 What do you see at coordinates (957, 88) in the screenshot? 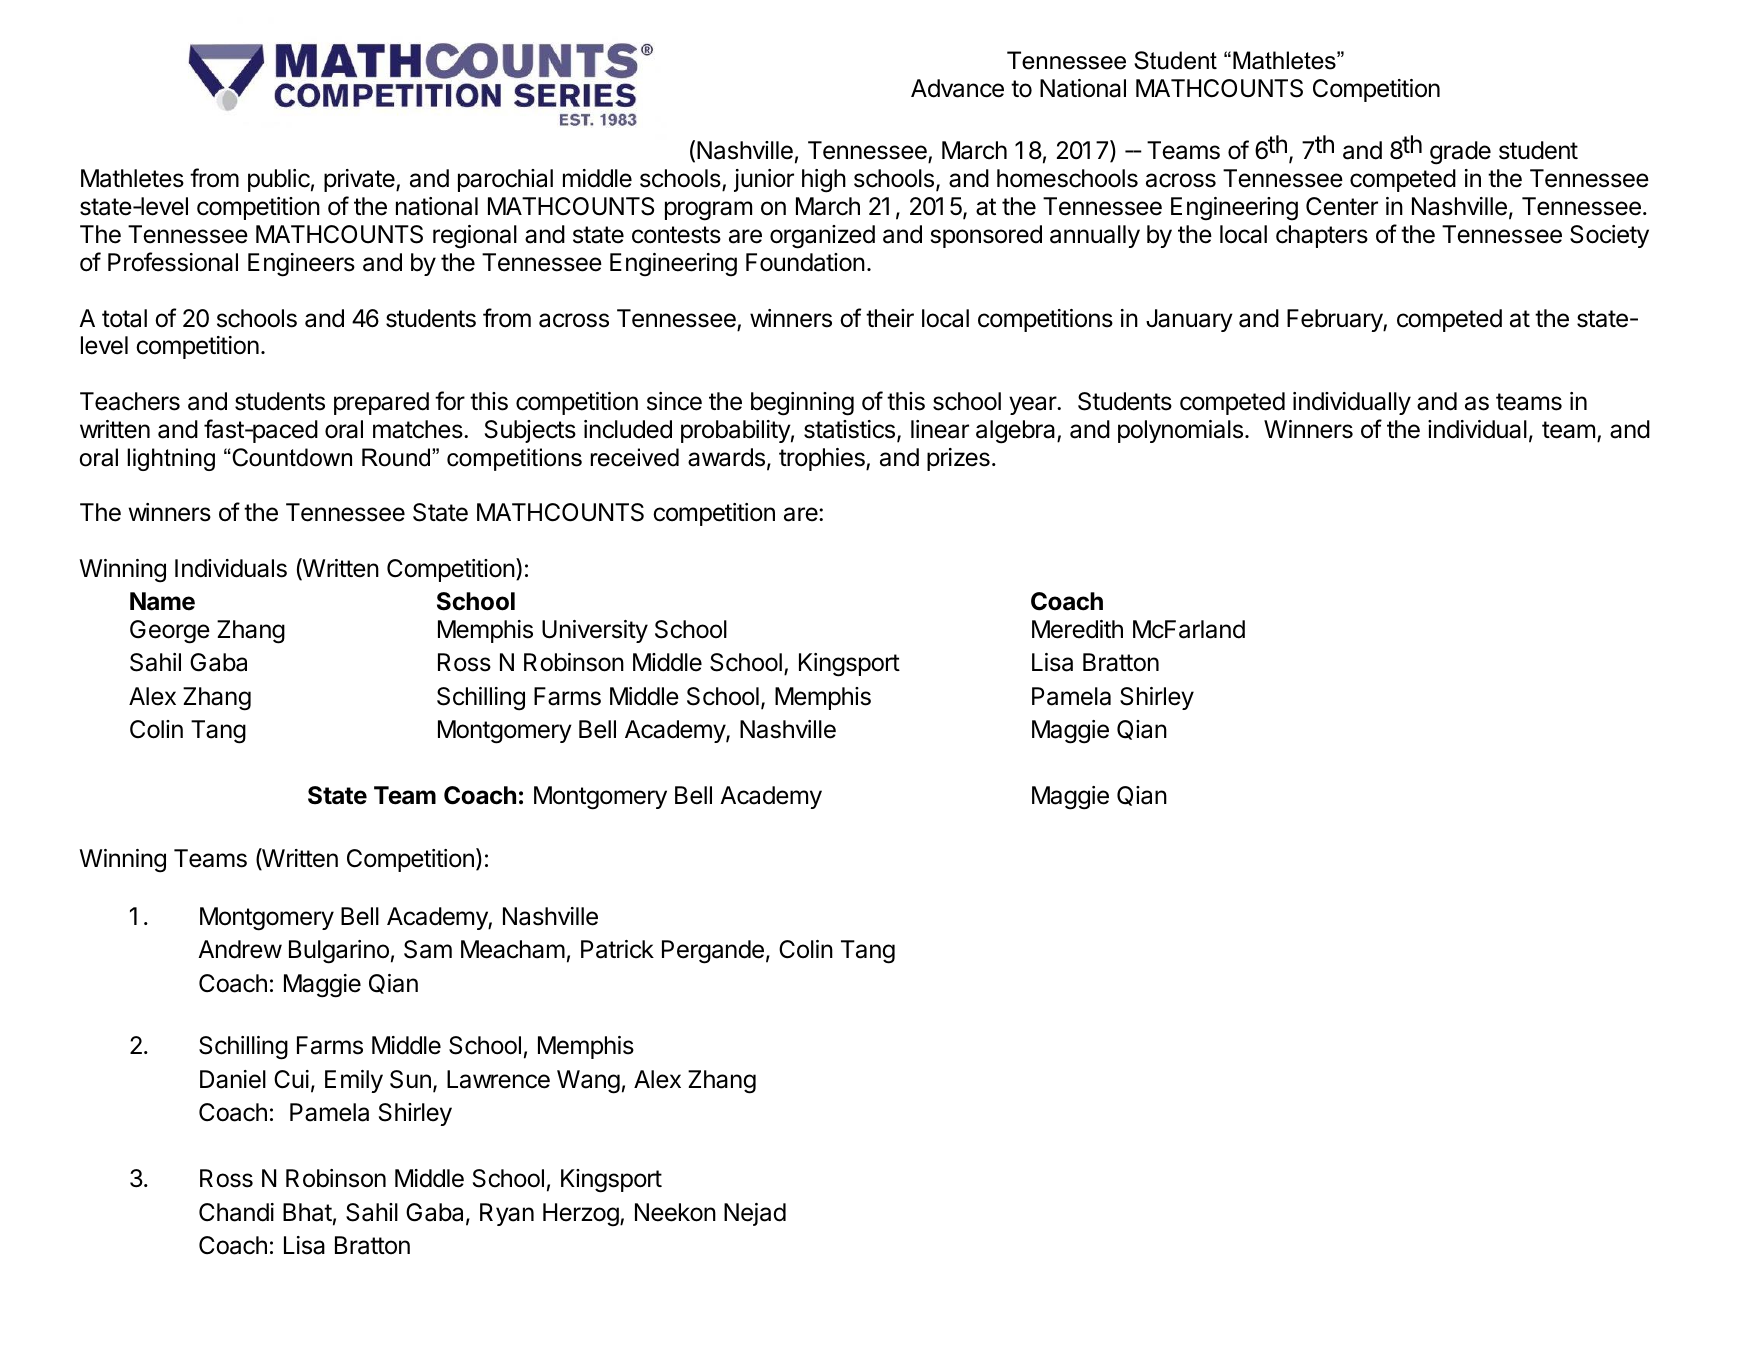
I see `Advance` at bounding box center [957, 88].
